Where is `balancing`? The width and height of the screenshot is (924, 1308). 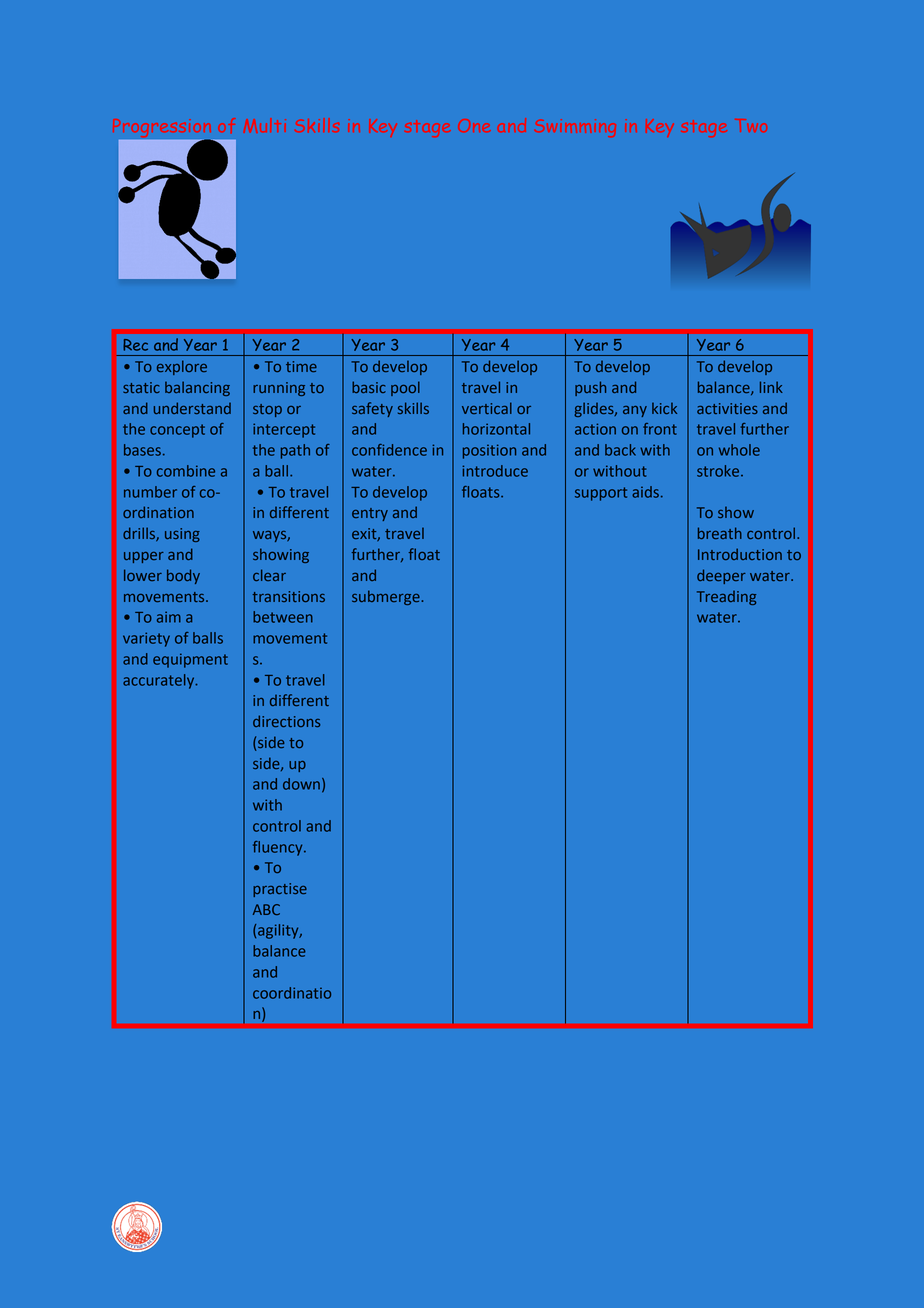
balancing is located at coordinates (197, 388).
